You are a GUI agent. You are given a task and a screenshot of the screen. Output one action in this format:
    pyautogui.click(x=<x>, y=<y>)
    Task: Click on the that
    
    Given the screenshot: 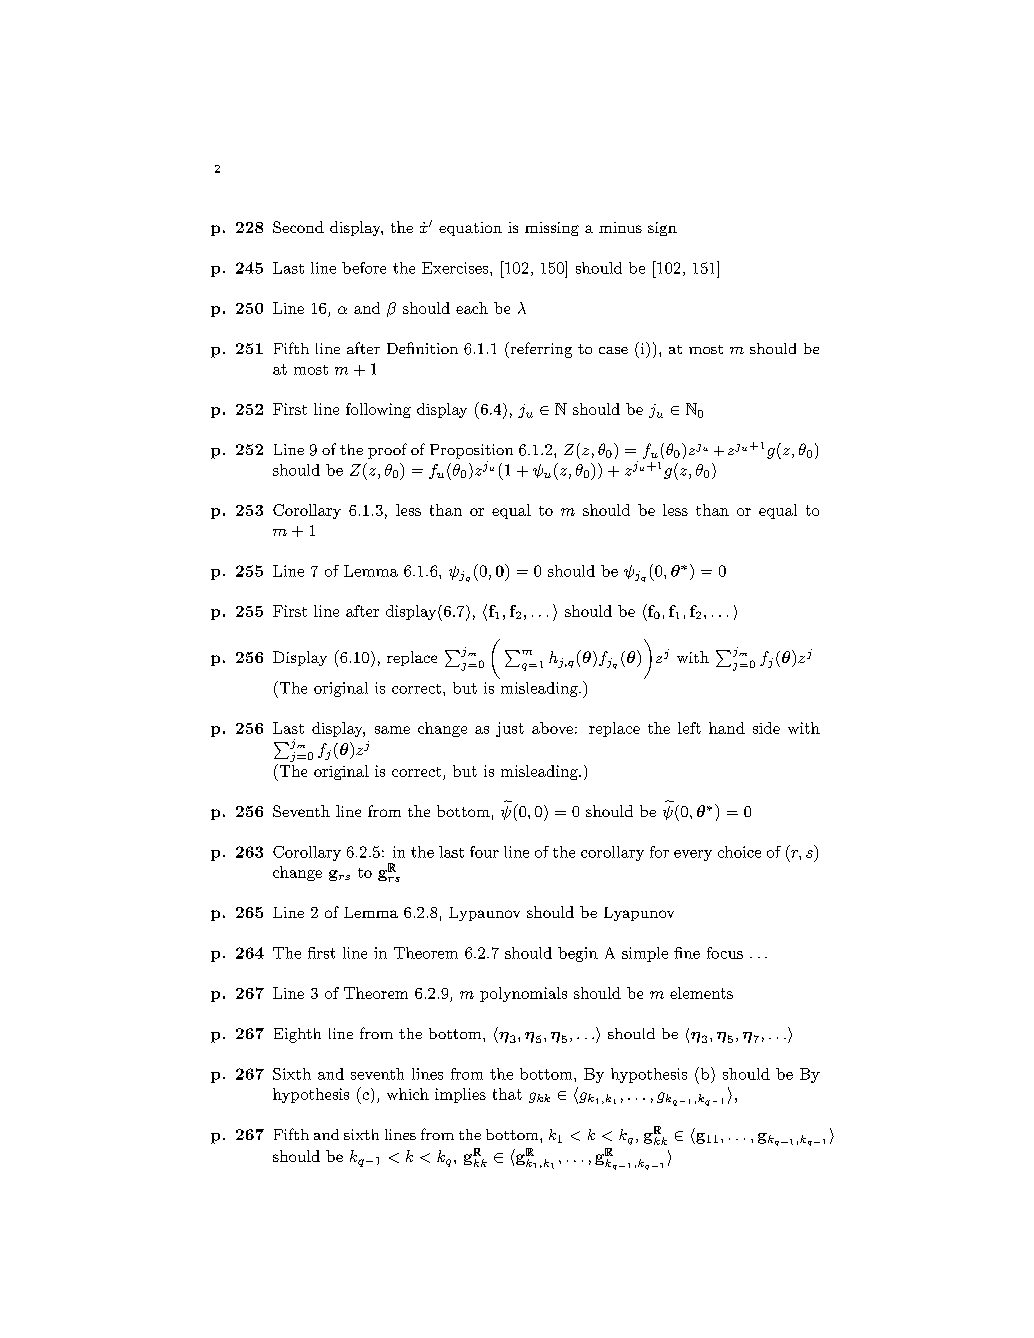 What is the action you would take?
    pyautogui.click(x=507, y=1094)
